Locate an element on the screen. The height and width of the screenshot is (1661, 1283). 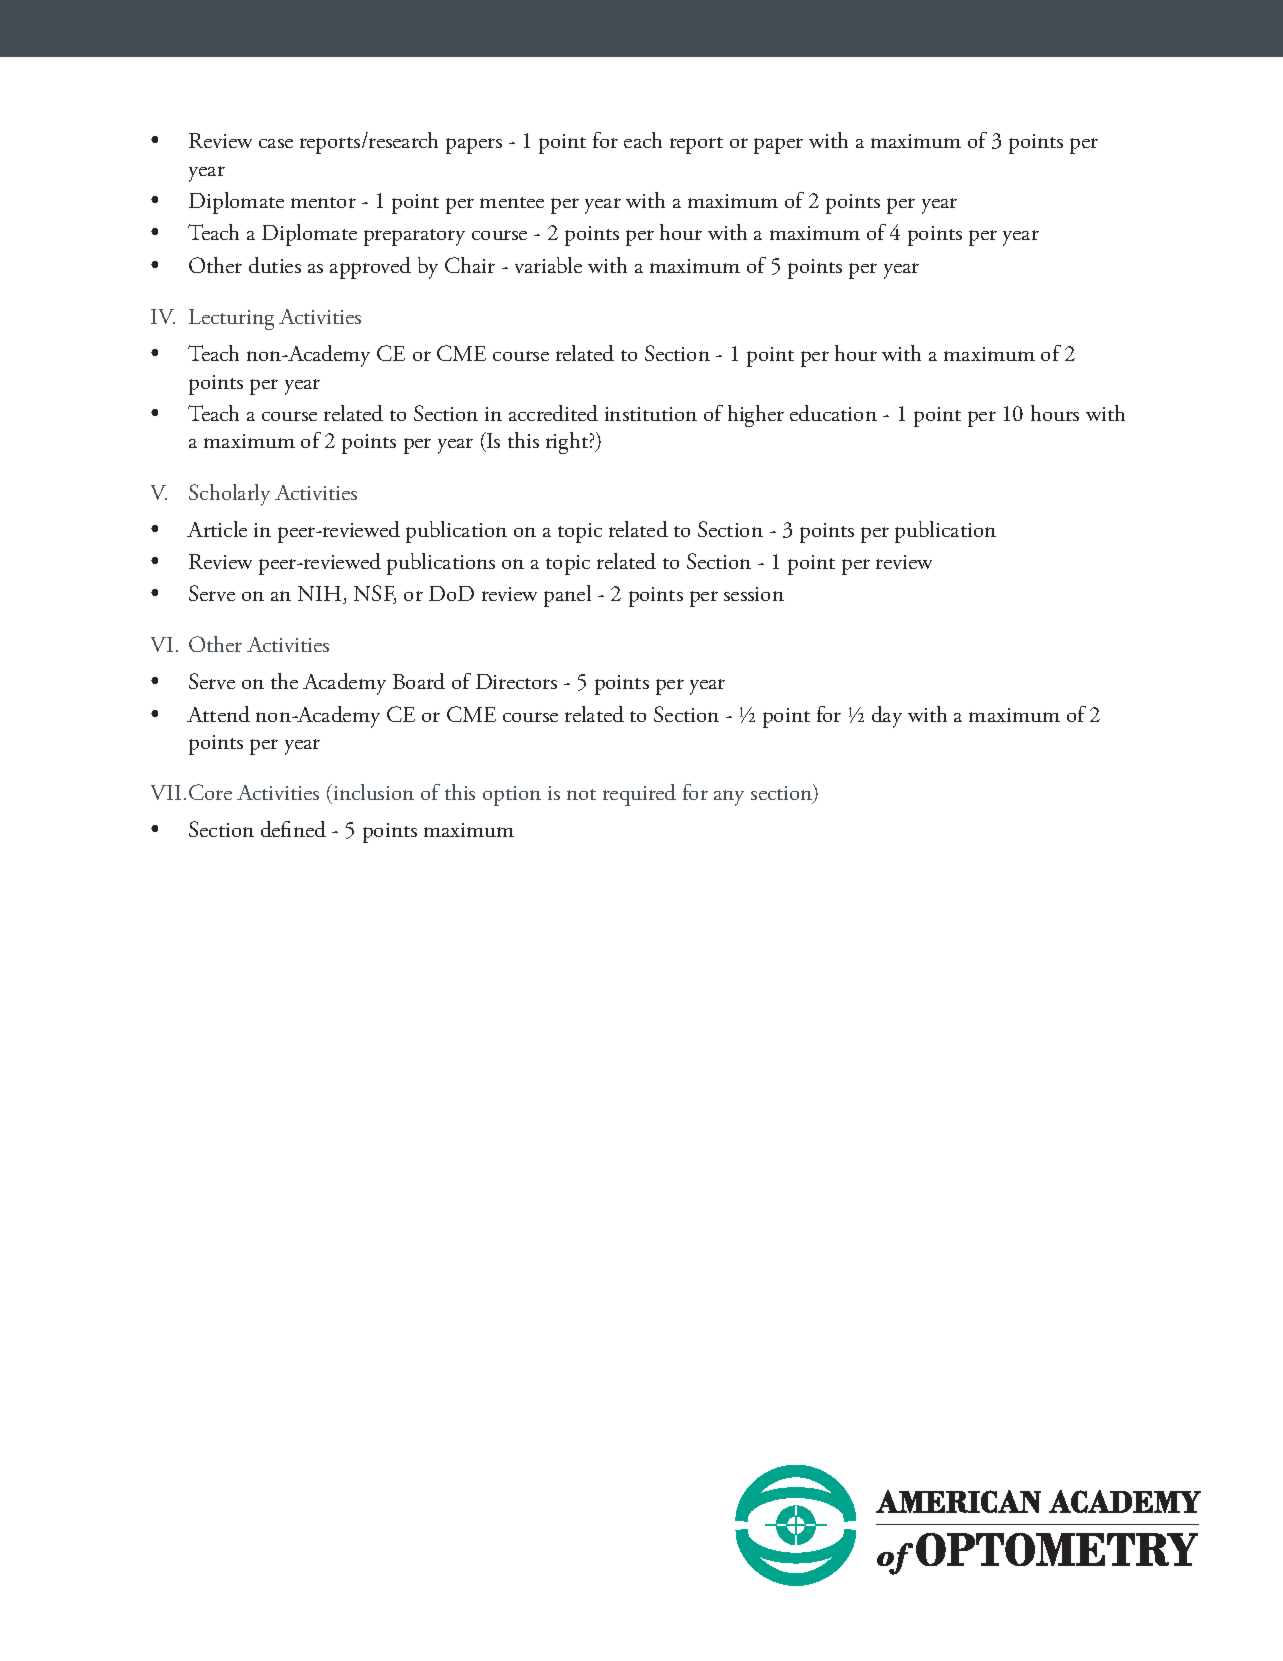
defined is located at coordinates (293, 829).
